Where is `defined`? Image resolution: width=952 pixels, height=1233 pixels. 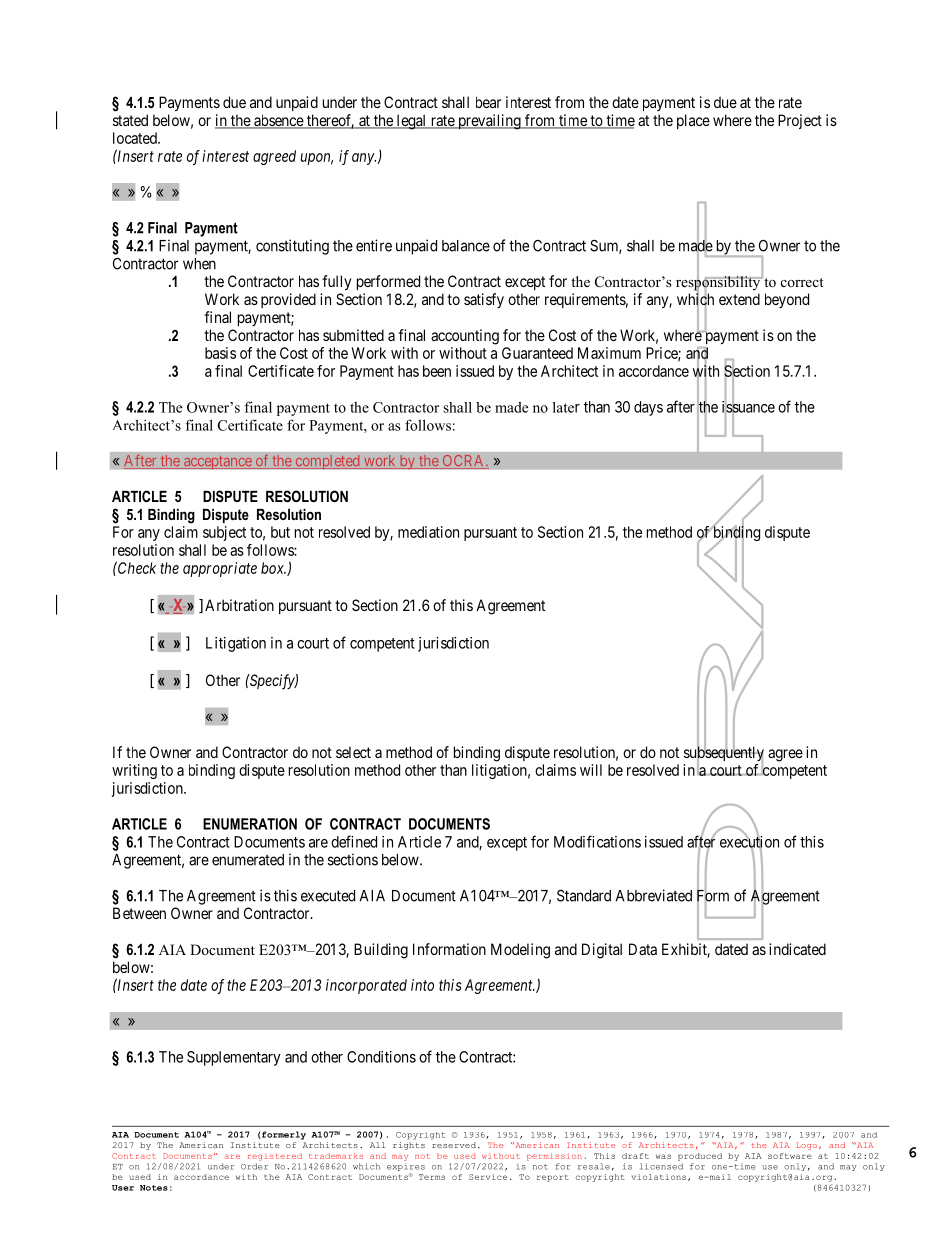 defined is located at coordinates (354, 841).
